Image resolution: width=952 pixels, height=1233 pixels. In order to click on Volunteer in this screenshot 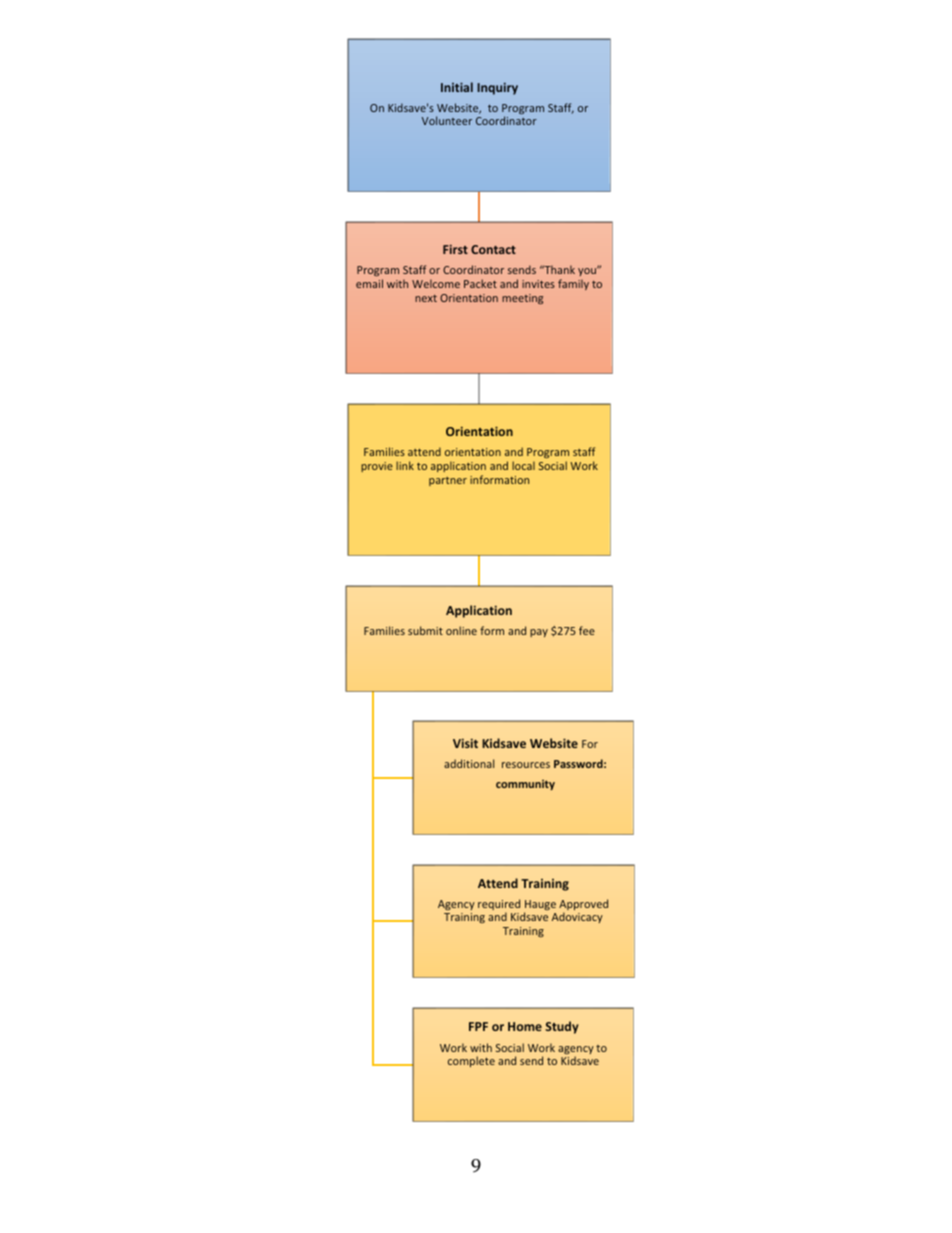, I will do `click(447, 120)`.
